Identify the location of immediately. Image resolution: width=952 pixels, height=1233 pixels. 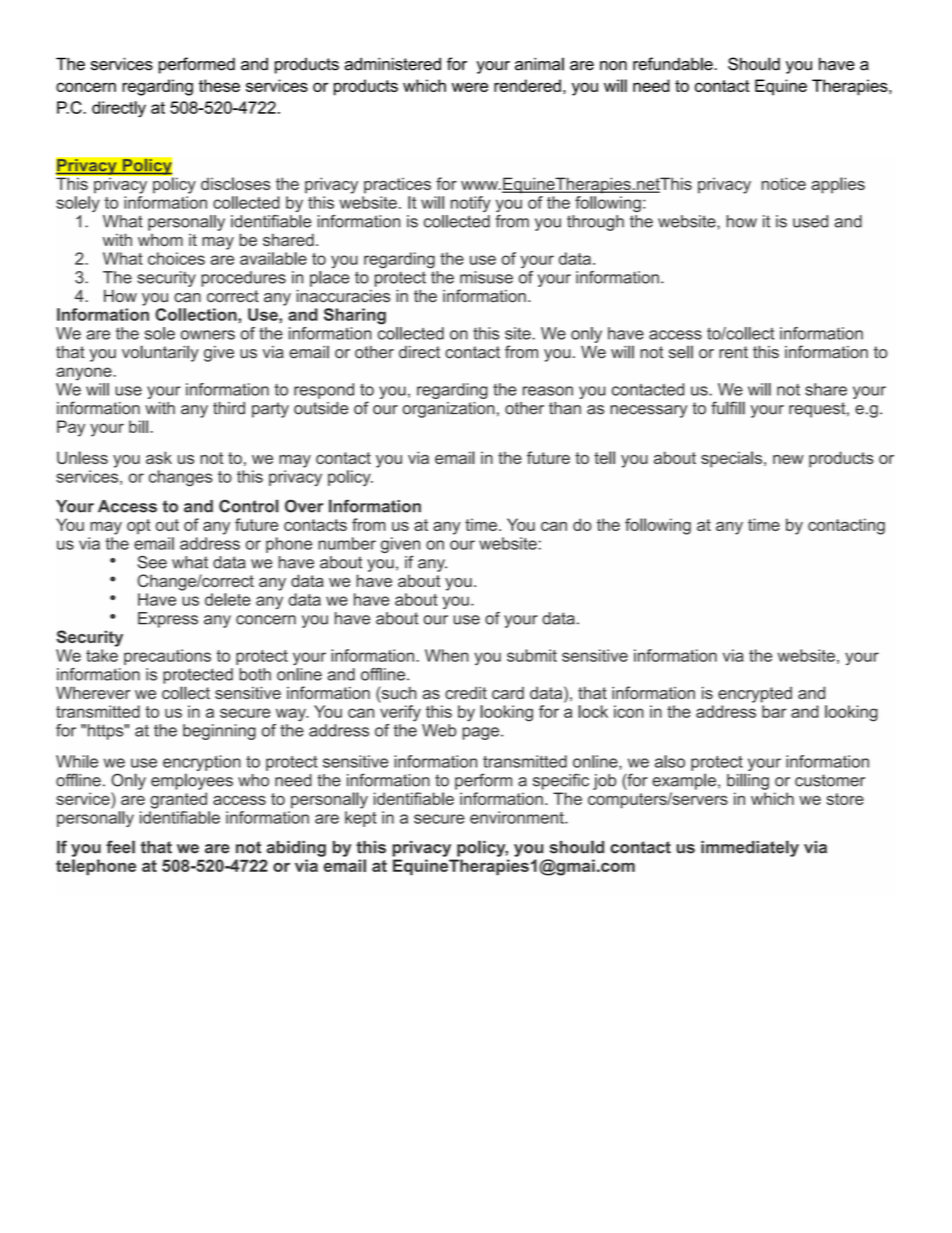
(750, 848).
